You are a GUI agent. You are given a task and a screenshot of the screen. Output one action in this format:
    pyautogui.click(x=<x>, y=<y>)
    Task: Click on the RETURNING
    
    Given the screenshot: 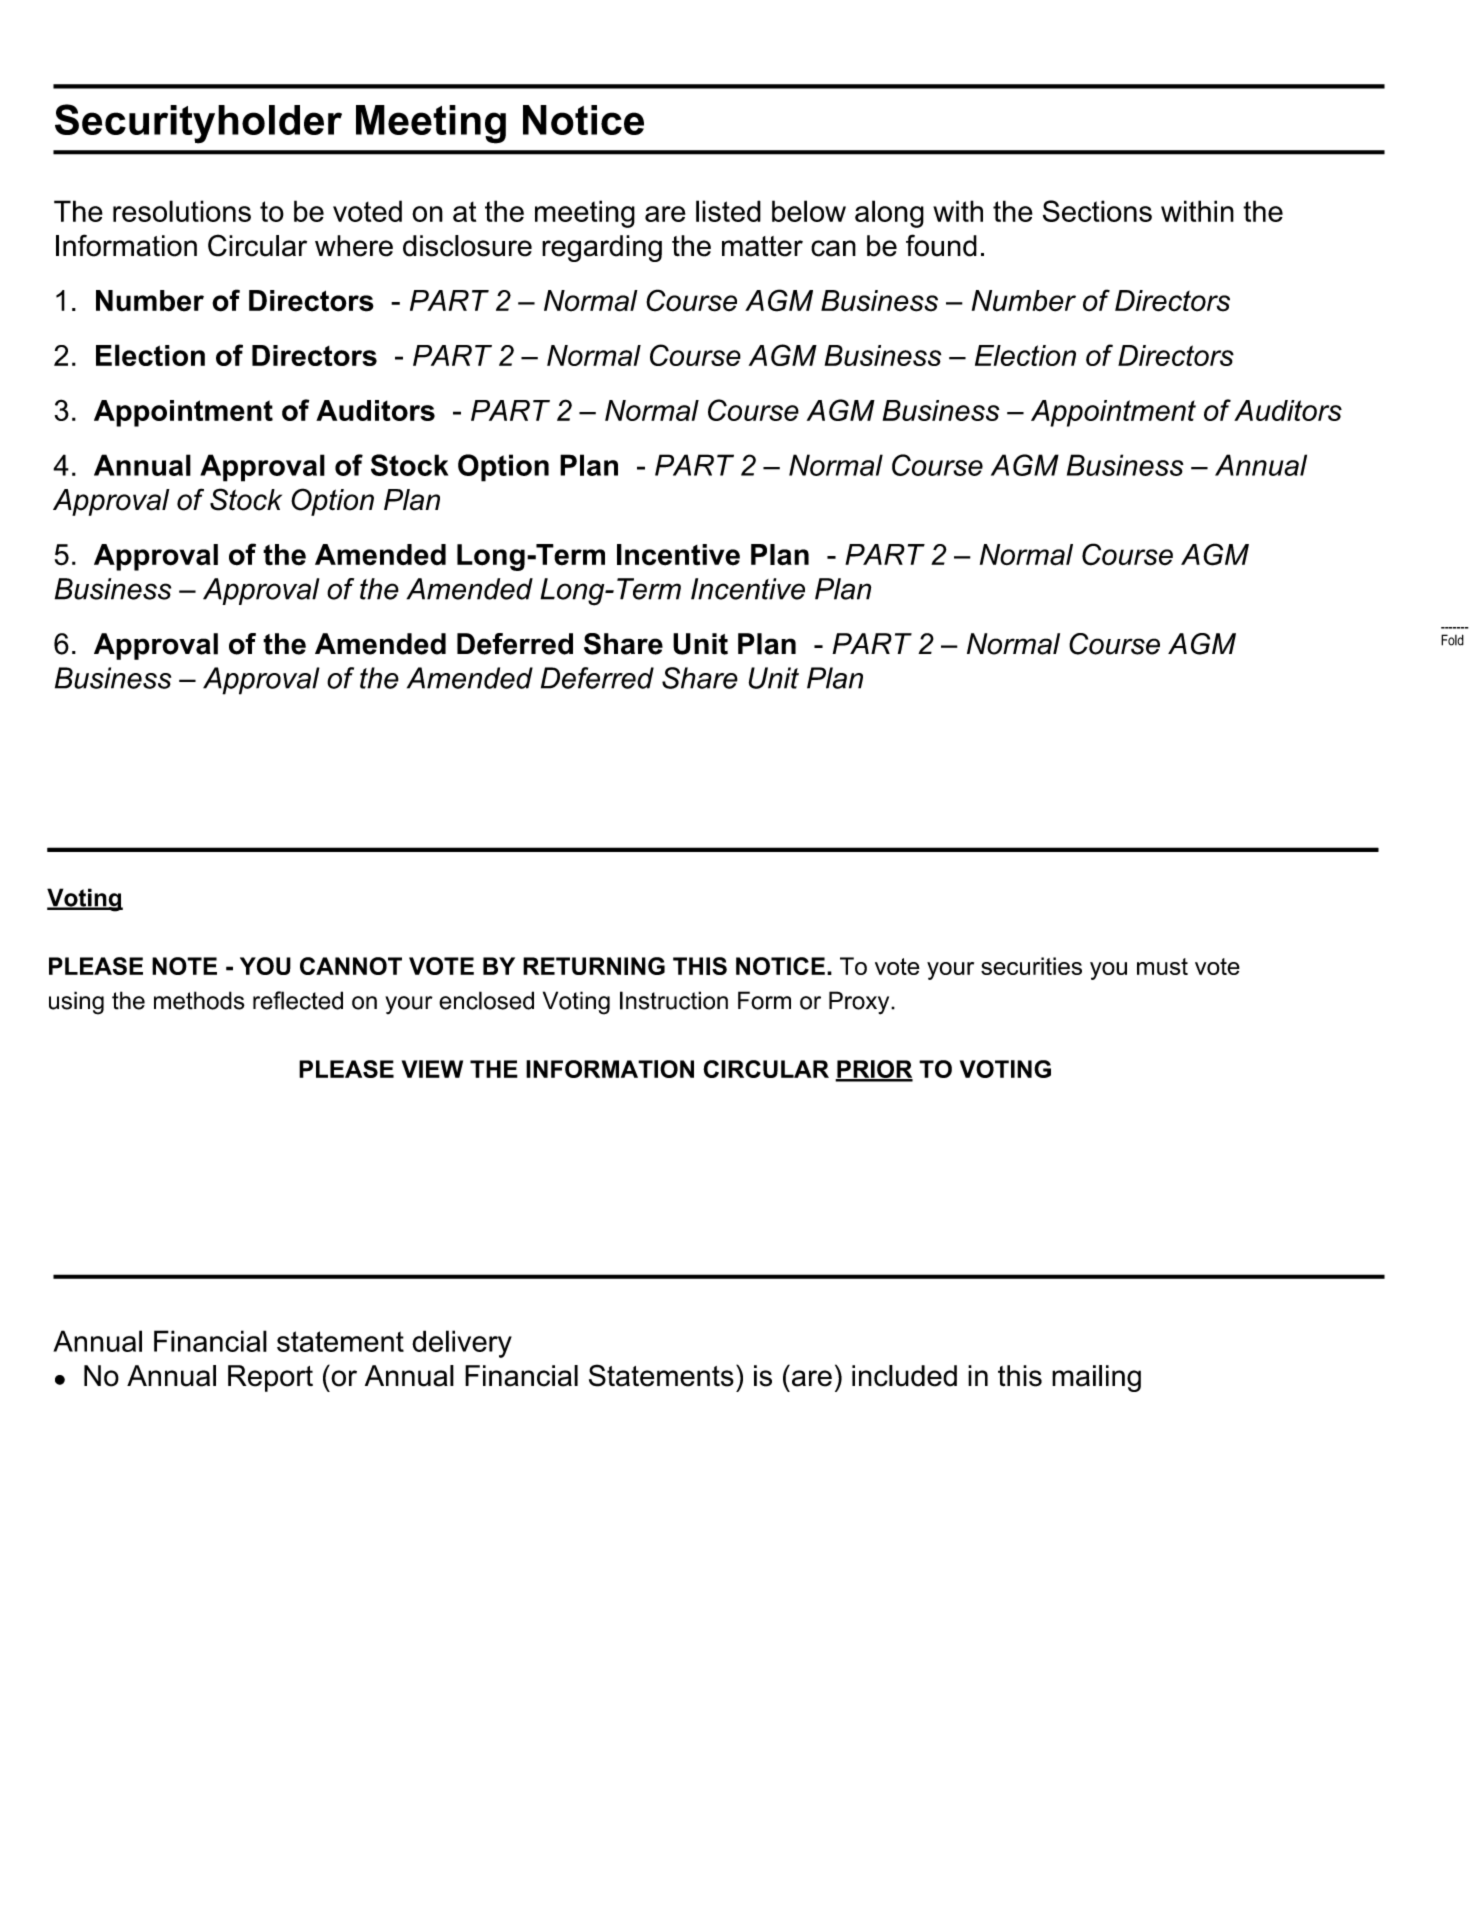 What is the action you would take?
    pyautogui.click(x=594, y=966)
